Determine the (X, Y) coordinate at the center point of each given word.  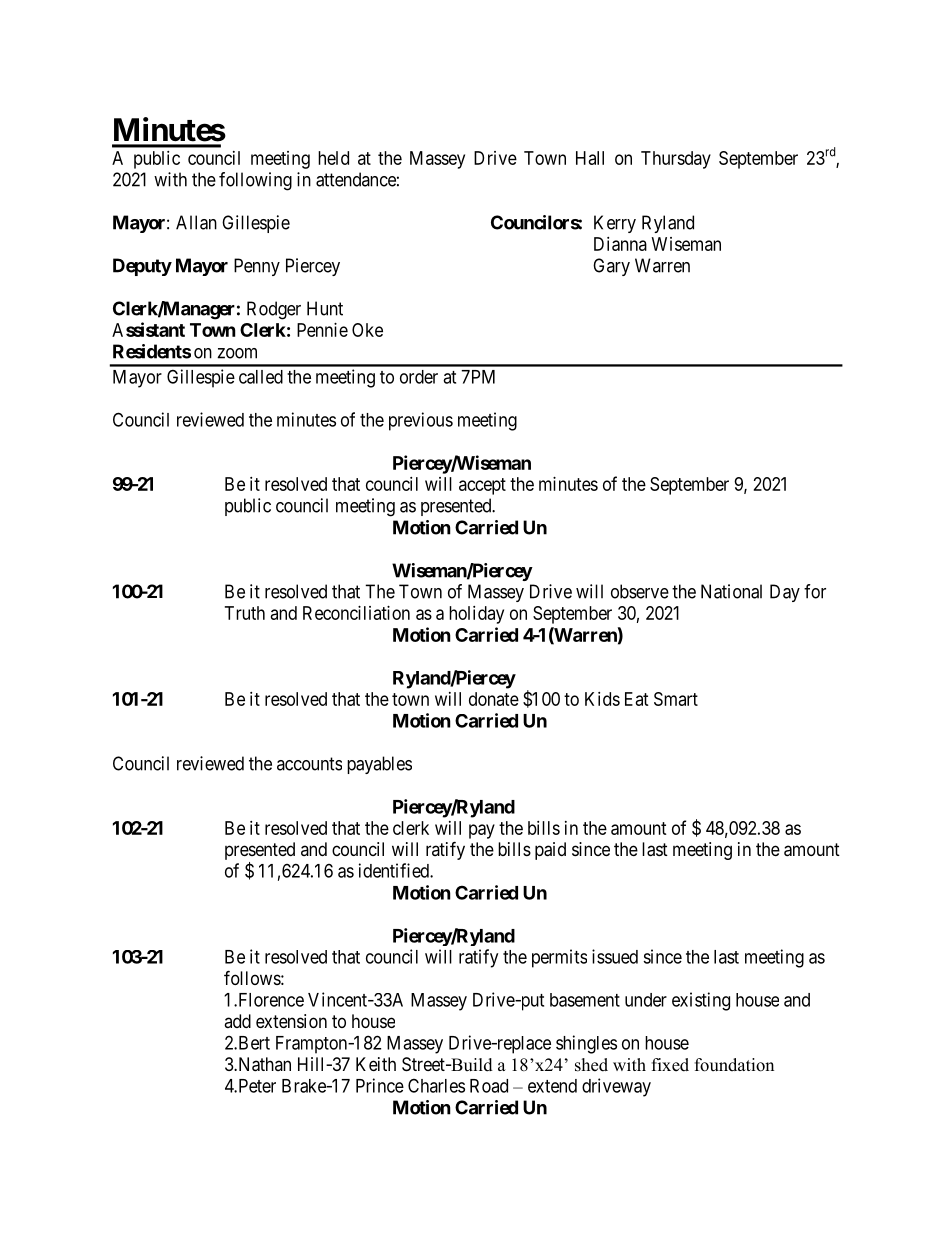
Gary (611, 267)
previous (421, 421)
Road (489, 1086)
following (255, 181)
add (237, 1021)
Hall (590, 158)
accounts (309, 764)
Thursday (676, 160)
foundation (734, 1065)
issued (615, 956)
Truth (245, 613)
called (261, 377)
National (731, 591)
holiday (476, 615)
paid (550, 851)
